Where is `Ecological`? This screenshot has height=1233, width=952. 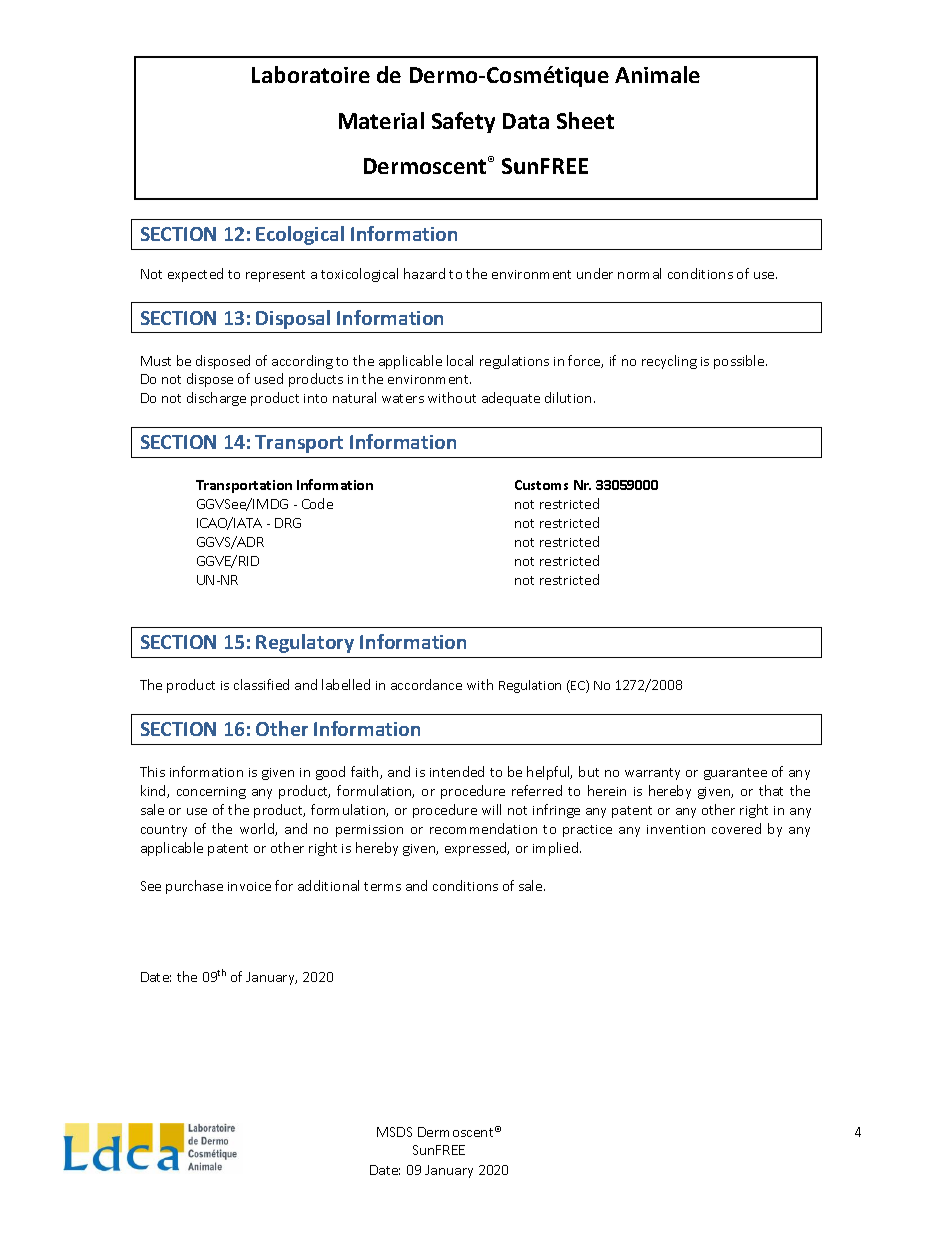
Ecological is located at coordinates (300, 235).
